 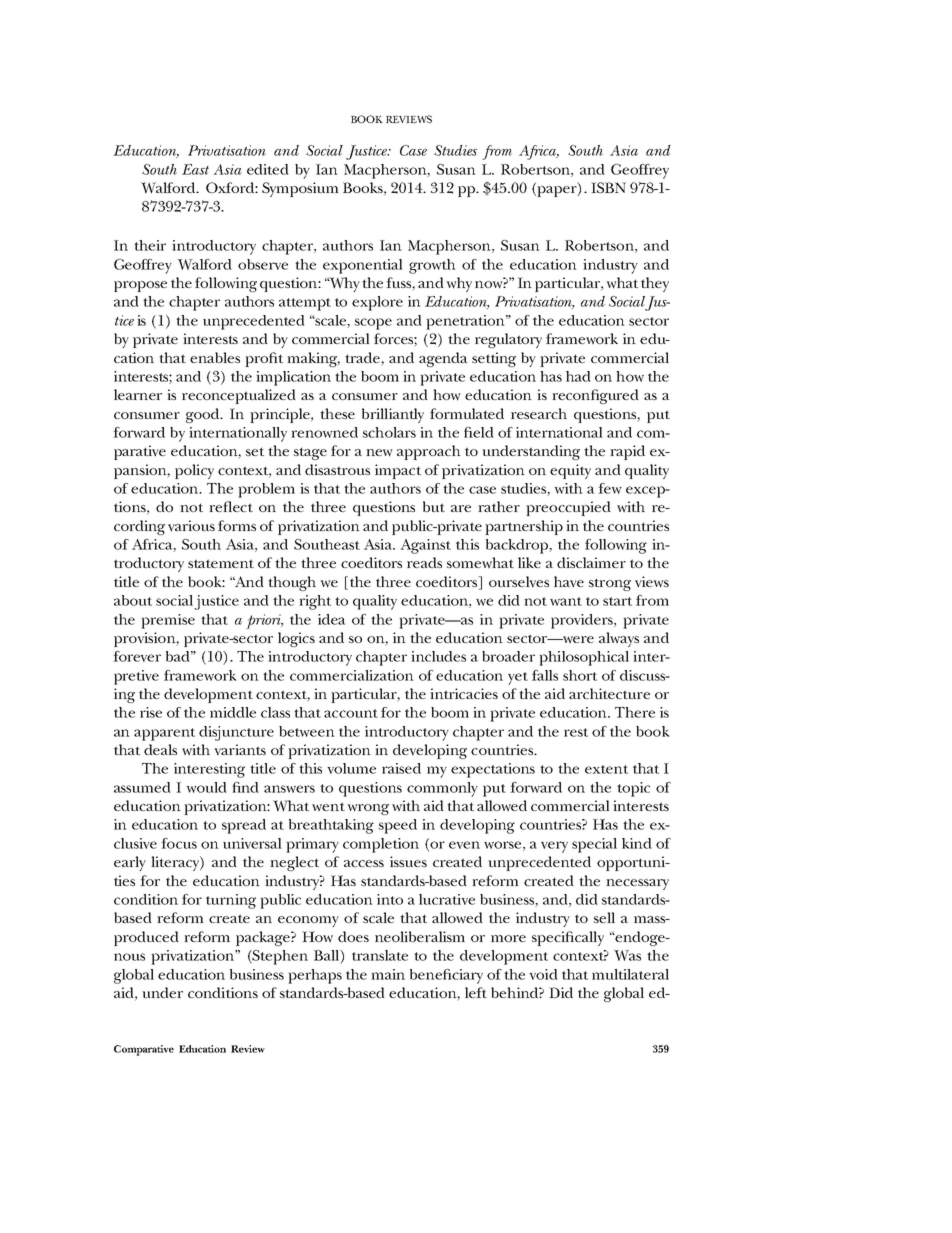 What do you see at coordinates (424, 562) in the screenshot?
I see `reads` at bounding box center [424, 562].
